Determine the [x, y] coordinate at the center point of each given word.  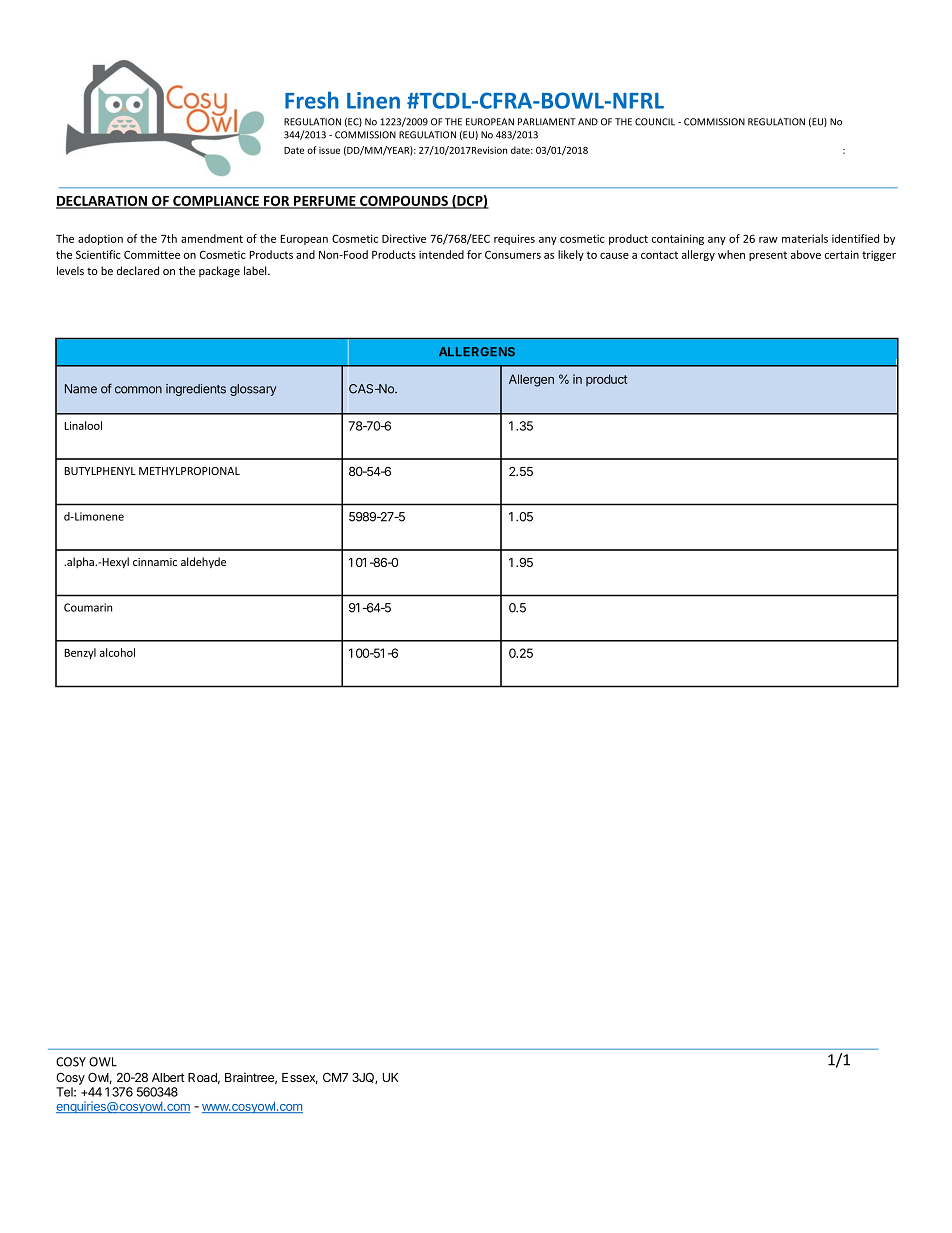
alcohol [117, 652]
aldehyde [203, 562]
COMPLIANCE [216, 202]
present [768, 256]
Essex [300, 1078]
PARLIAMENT [547, 122]
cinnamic [155, 562]
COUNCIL [655, 122]
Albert [168, 1077]
